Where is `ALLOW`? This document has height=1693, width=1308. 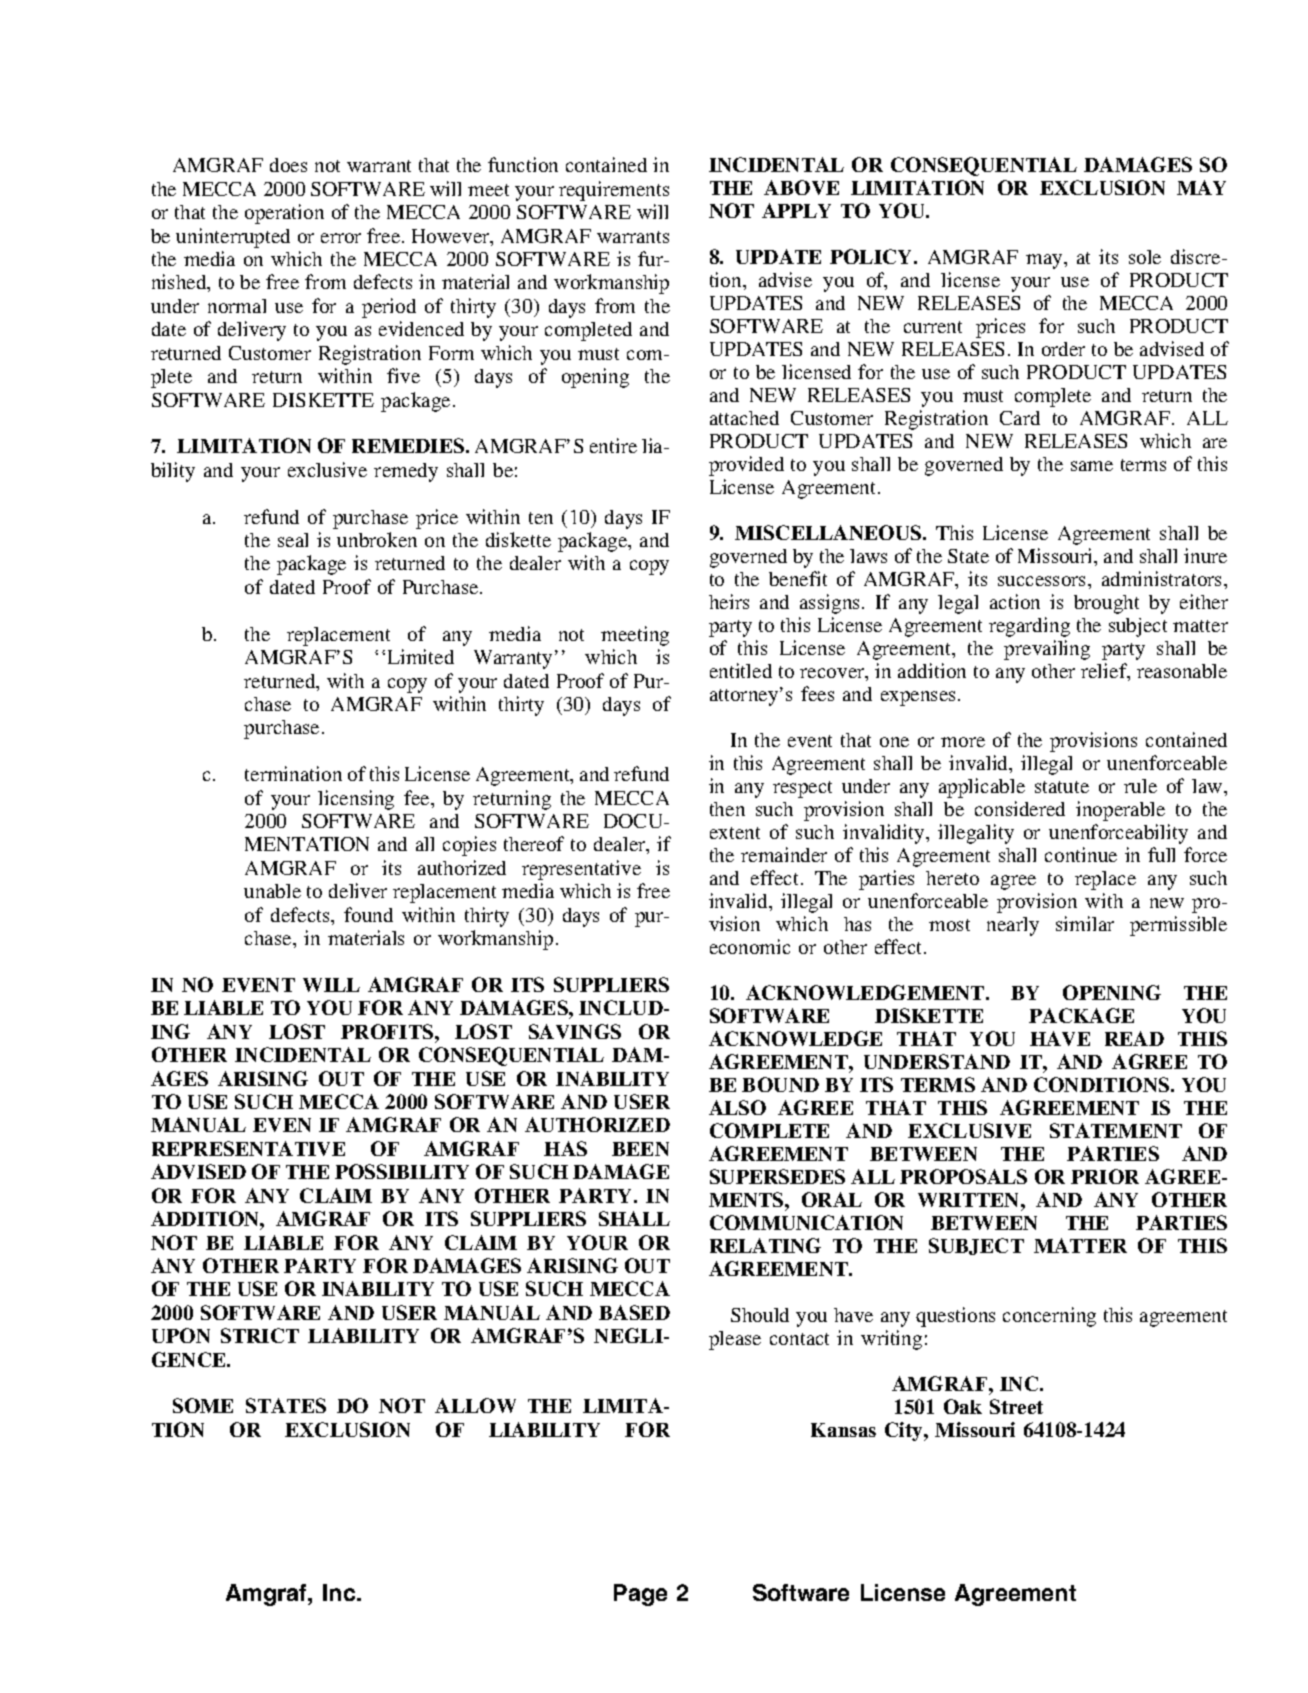 ALLOW is located at coordinates (475, 1405).
